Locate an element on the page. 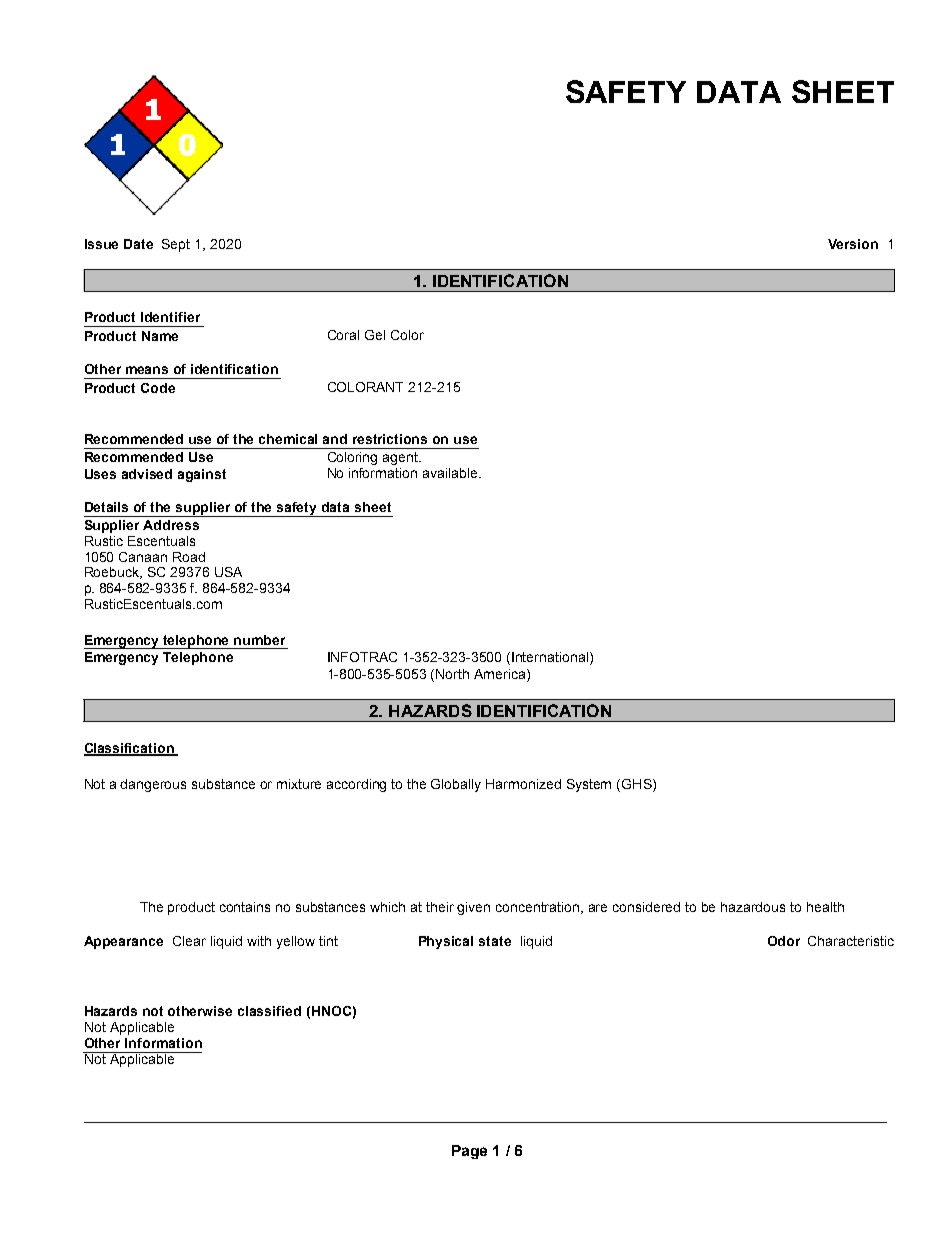  Sept is located at coordinates (176, 245).
